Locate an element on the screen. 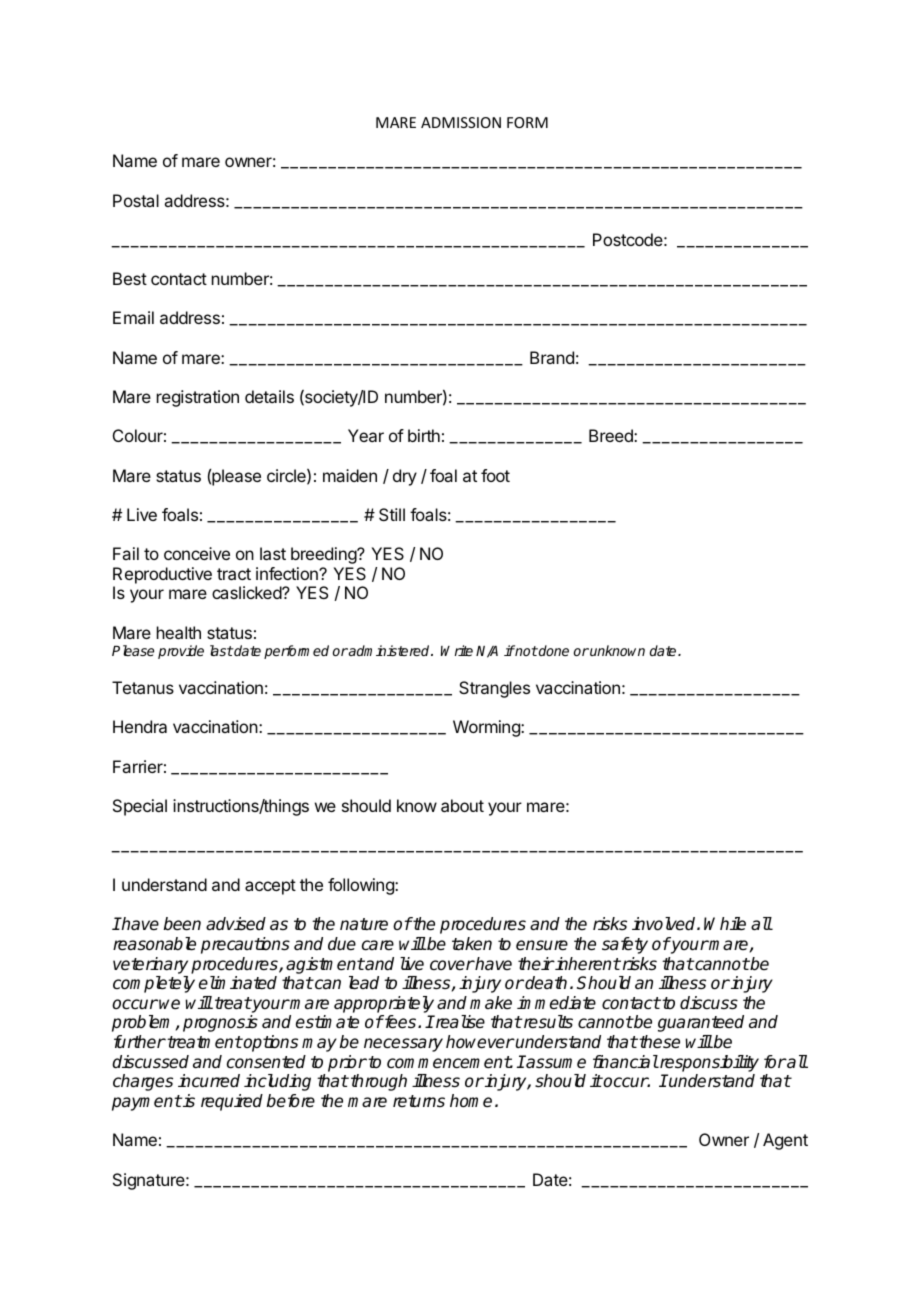 The image size is (924, 1308). foot is located at coordinates (495, 475).
